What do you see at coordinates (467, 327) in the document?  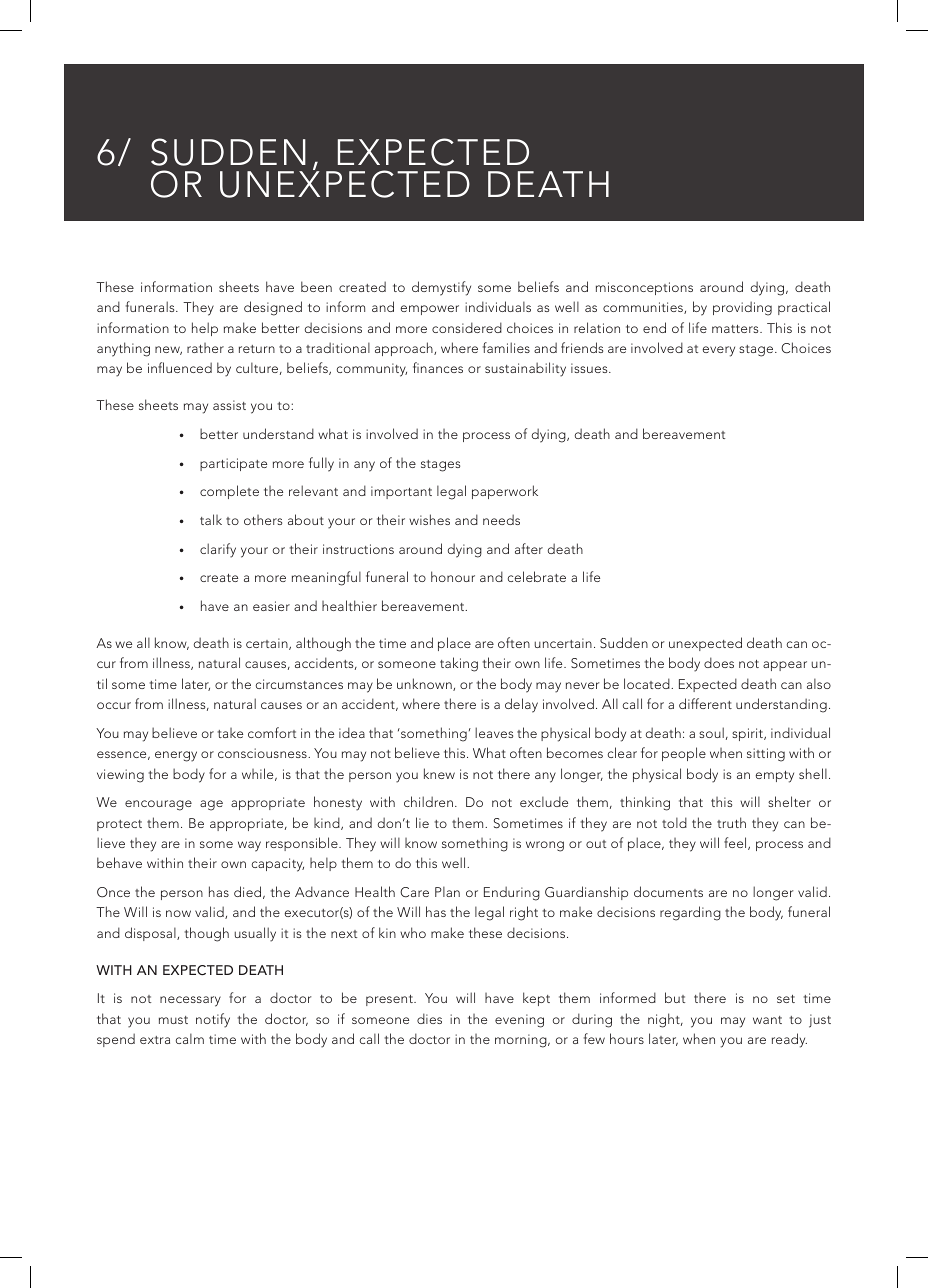 I see `considered` at bounding box center [467, 327].
